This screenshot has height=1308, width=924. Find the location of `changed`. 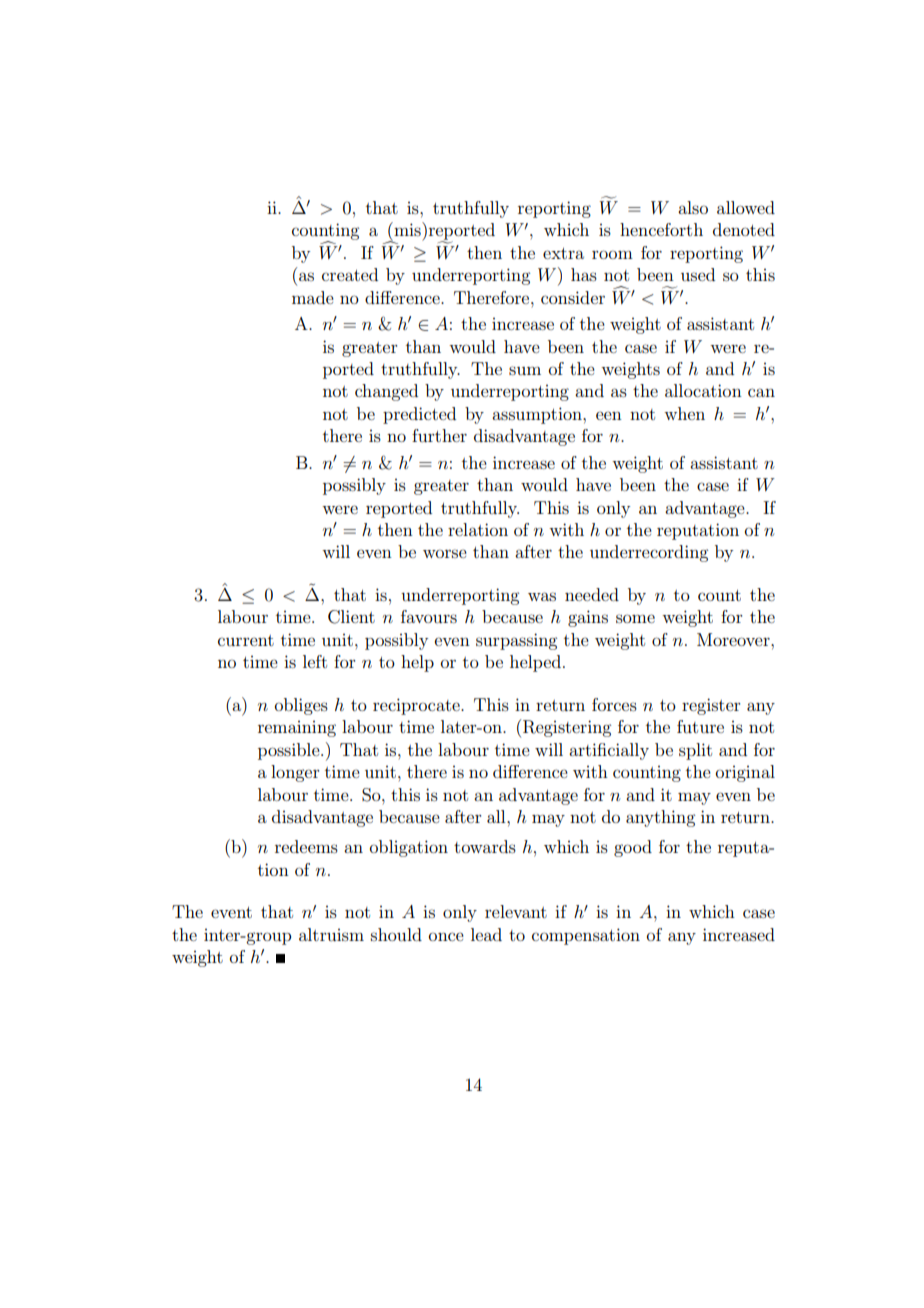

changed is located at coordinates (386, 392).
